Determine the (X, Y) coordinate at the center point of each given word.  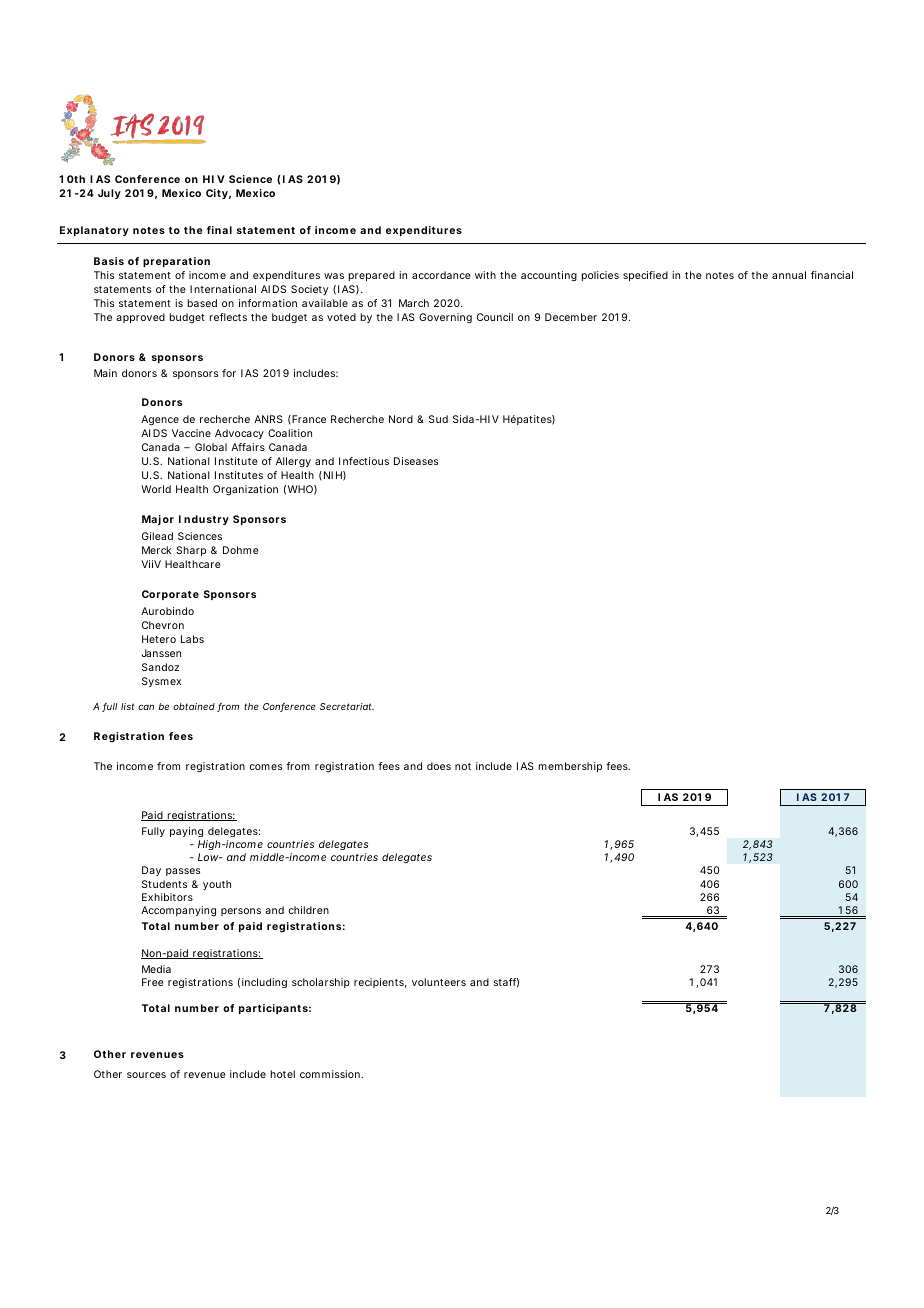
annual (789, 275)
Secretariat (347, 706)
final (219, 230)
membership (570, 767)
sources (146, 1075)
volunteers (439, 982)
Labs (192, 639)
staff (506, 983)
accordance (441, 275)
